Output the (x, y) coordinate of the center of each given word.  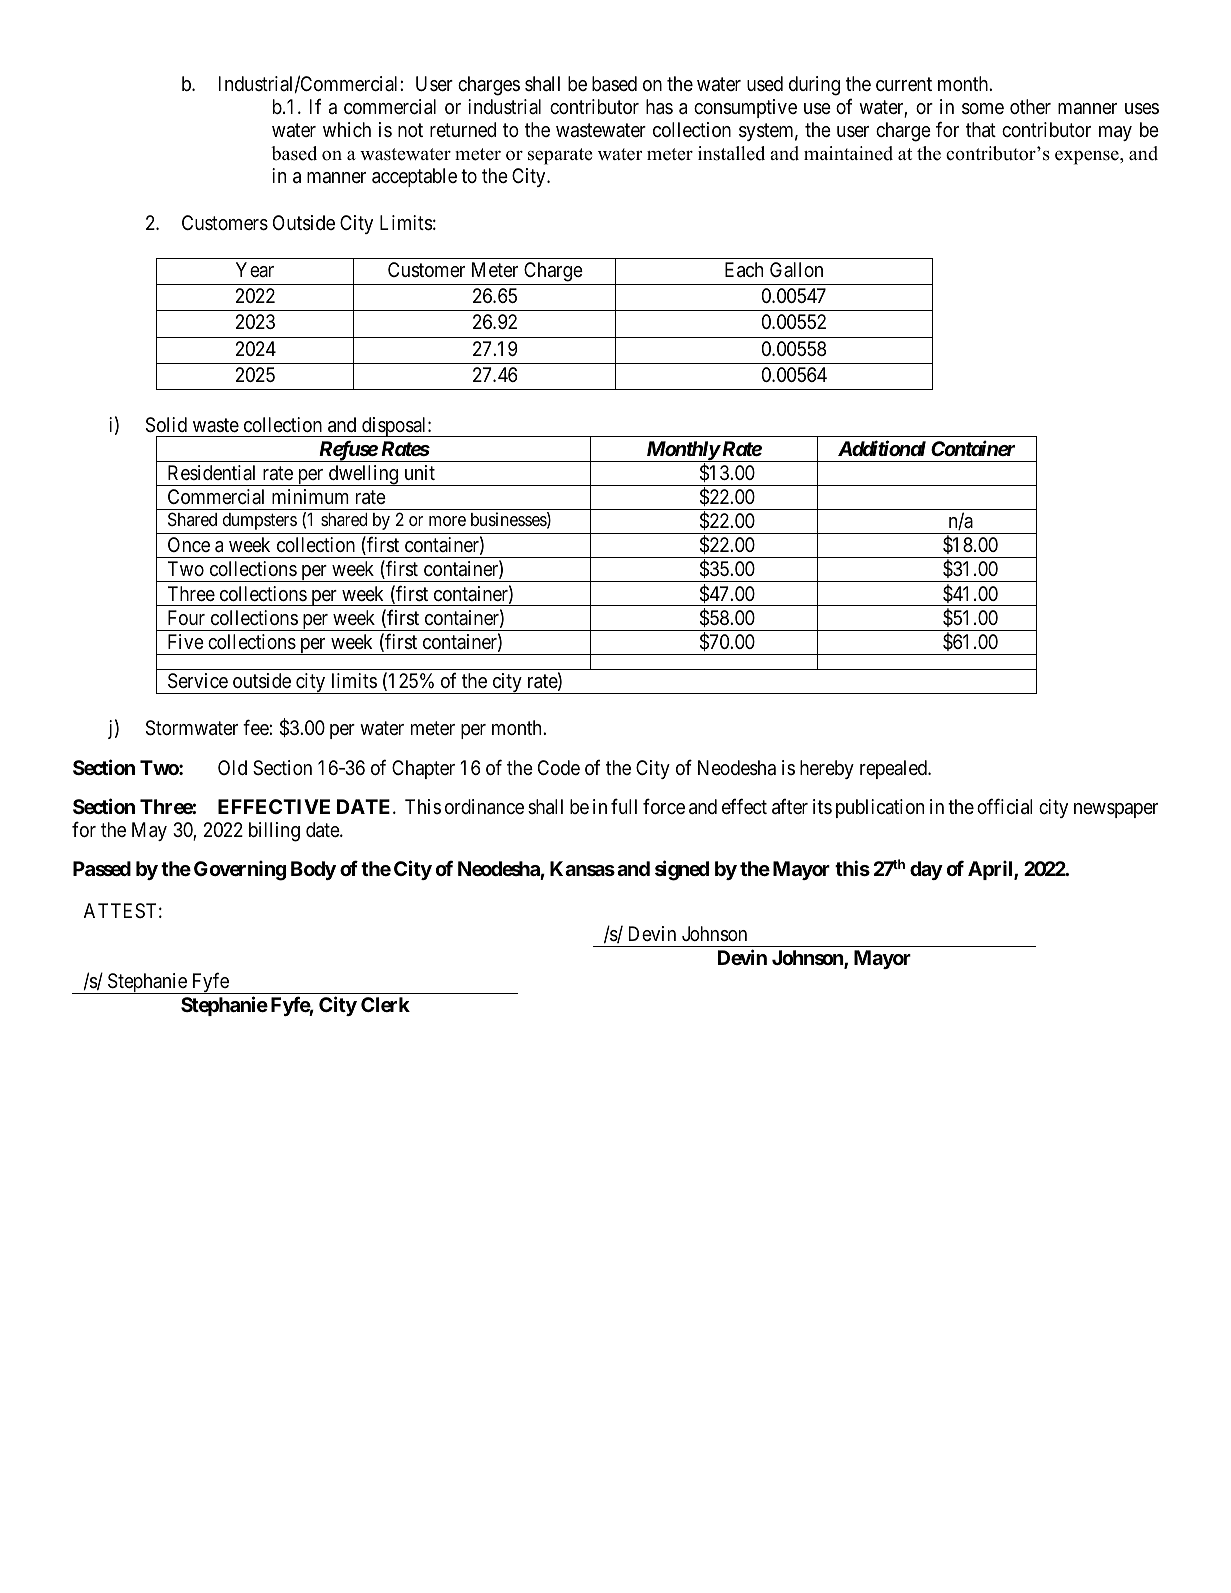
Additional (882, 448)
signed (682, 870)
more (447, 521)
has (659, 107)
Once (189, 544)
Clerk (385, 1004)
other (1030, 106)
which (347, 129)
